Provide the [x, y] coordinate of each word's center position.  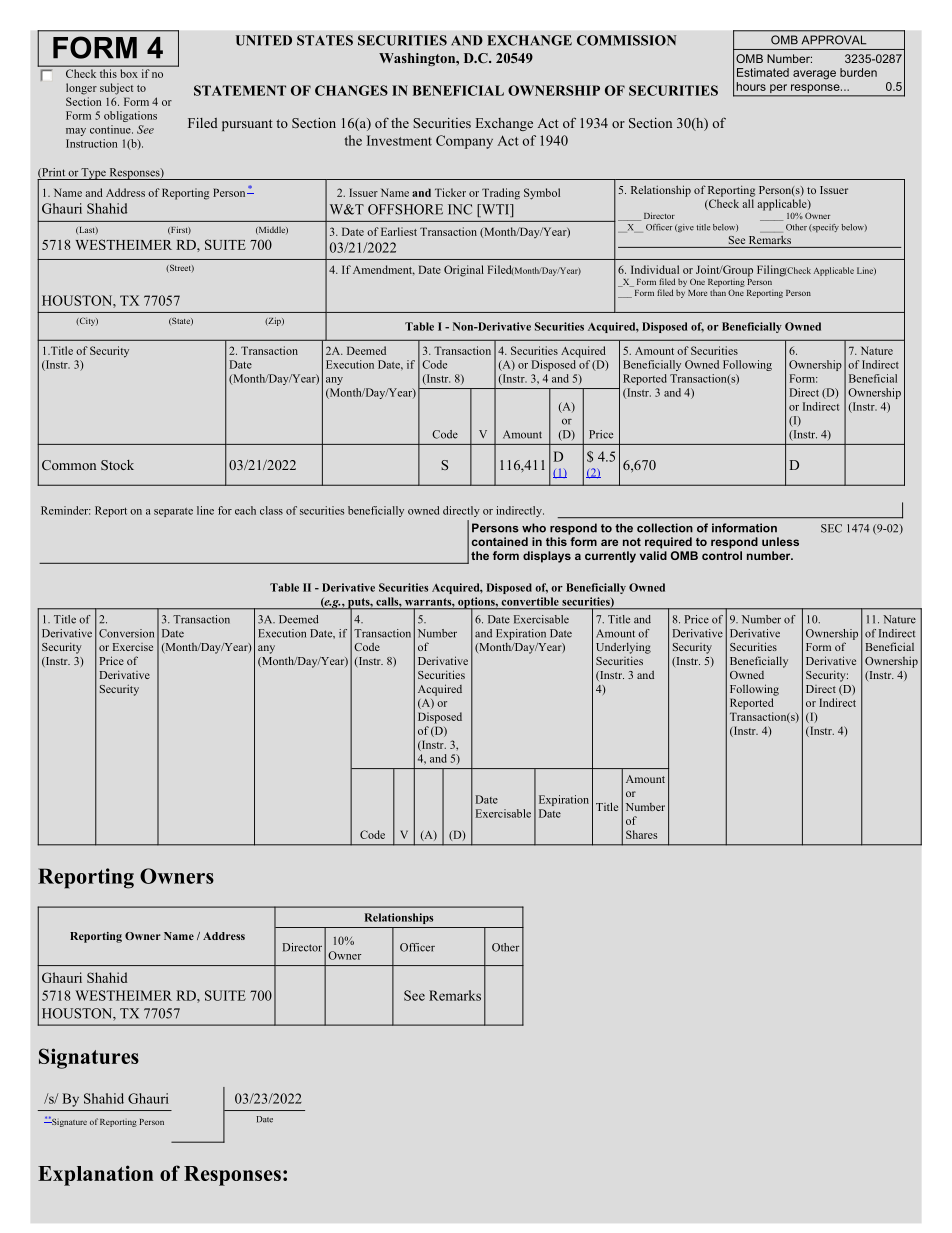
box [129, 73]
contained [500, 541]
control [722, 555]
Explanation [95, 1175]
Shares [641, 834]
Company [464, 142]
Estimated [763, 72]
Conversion [126, 633]
